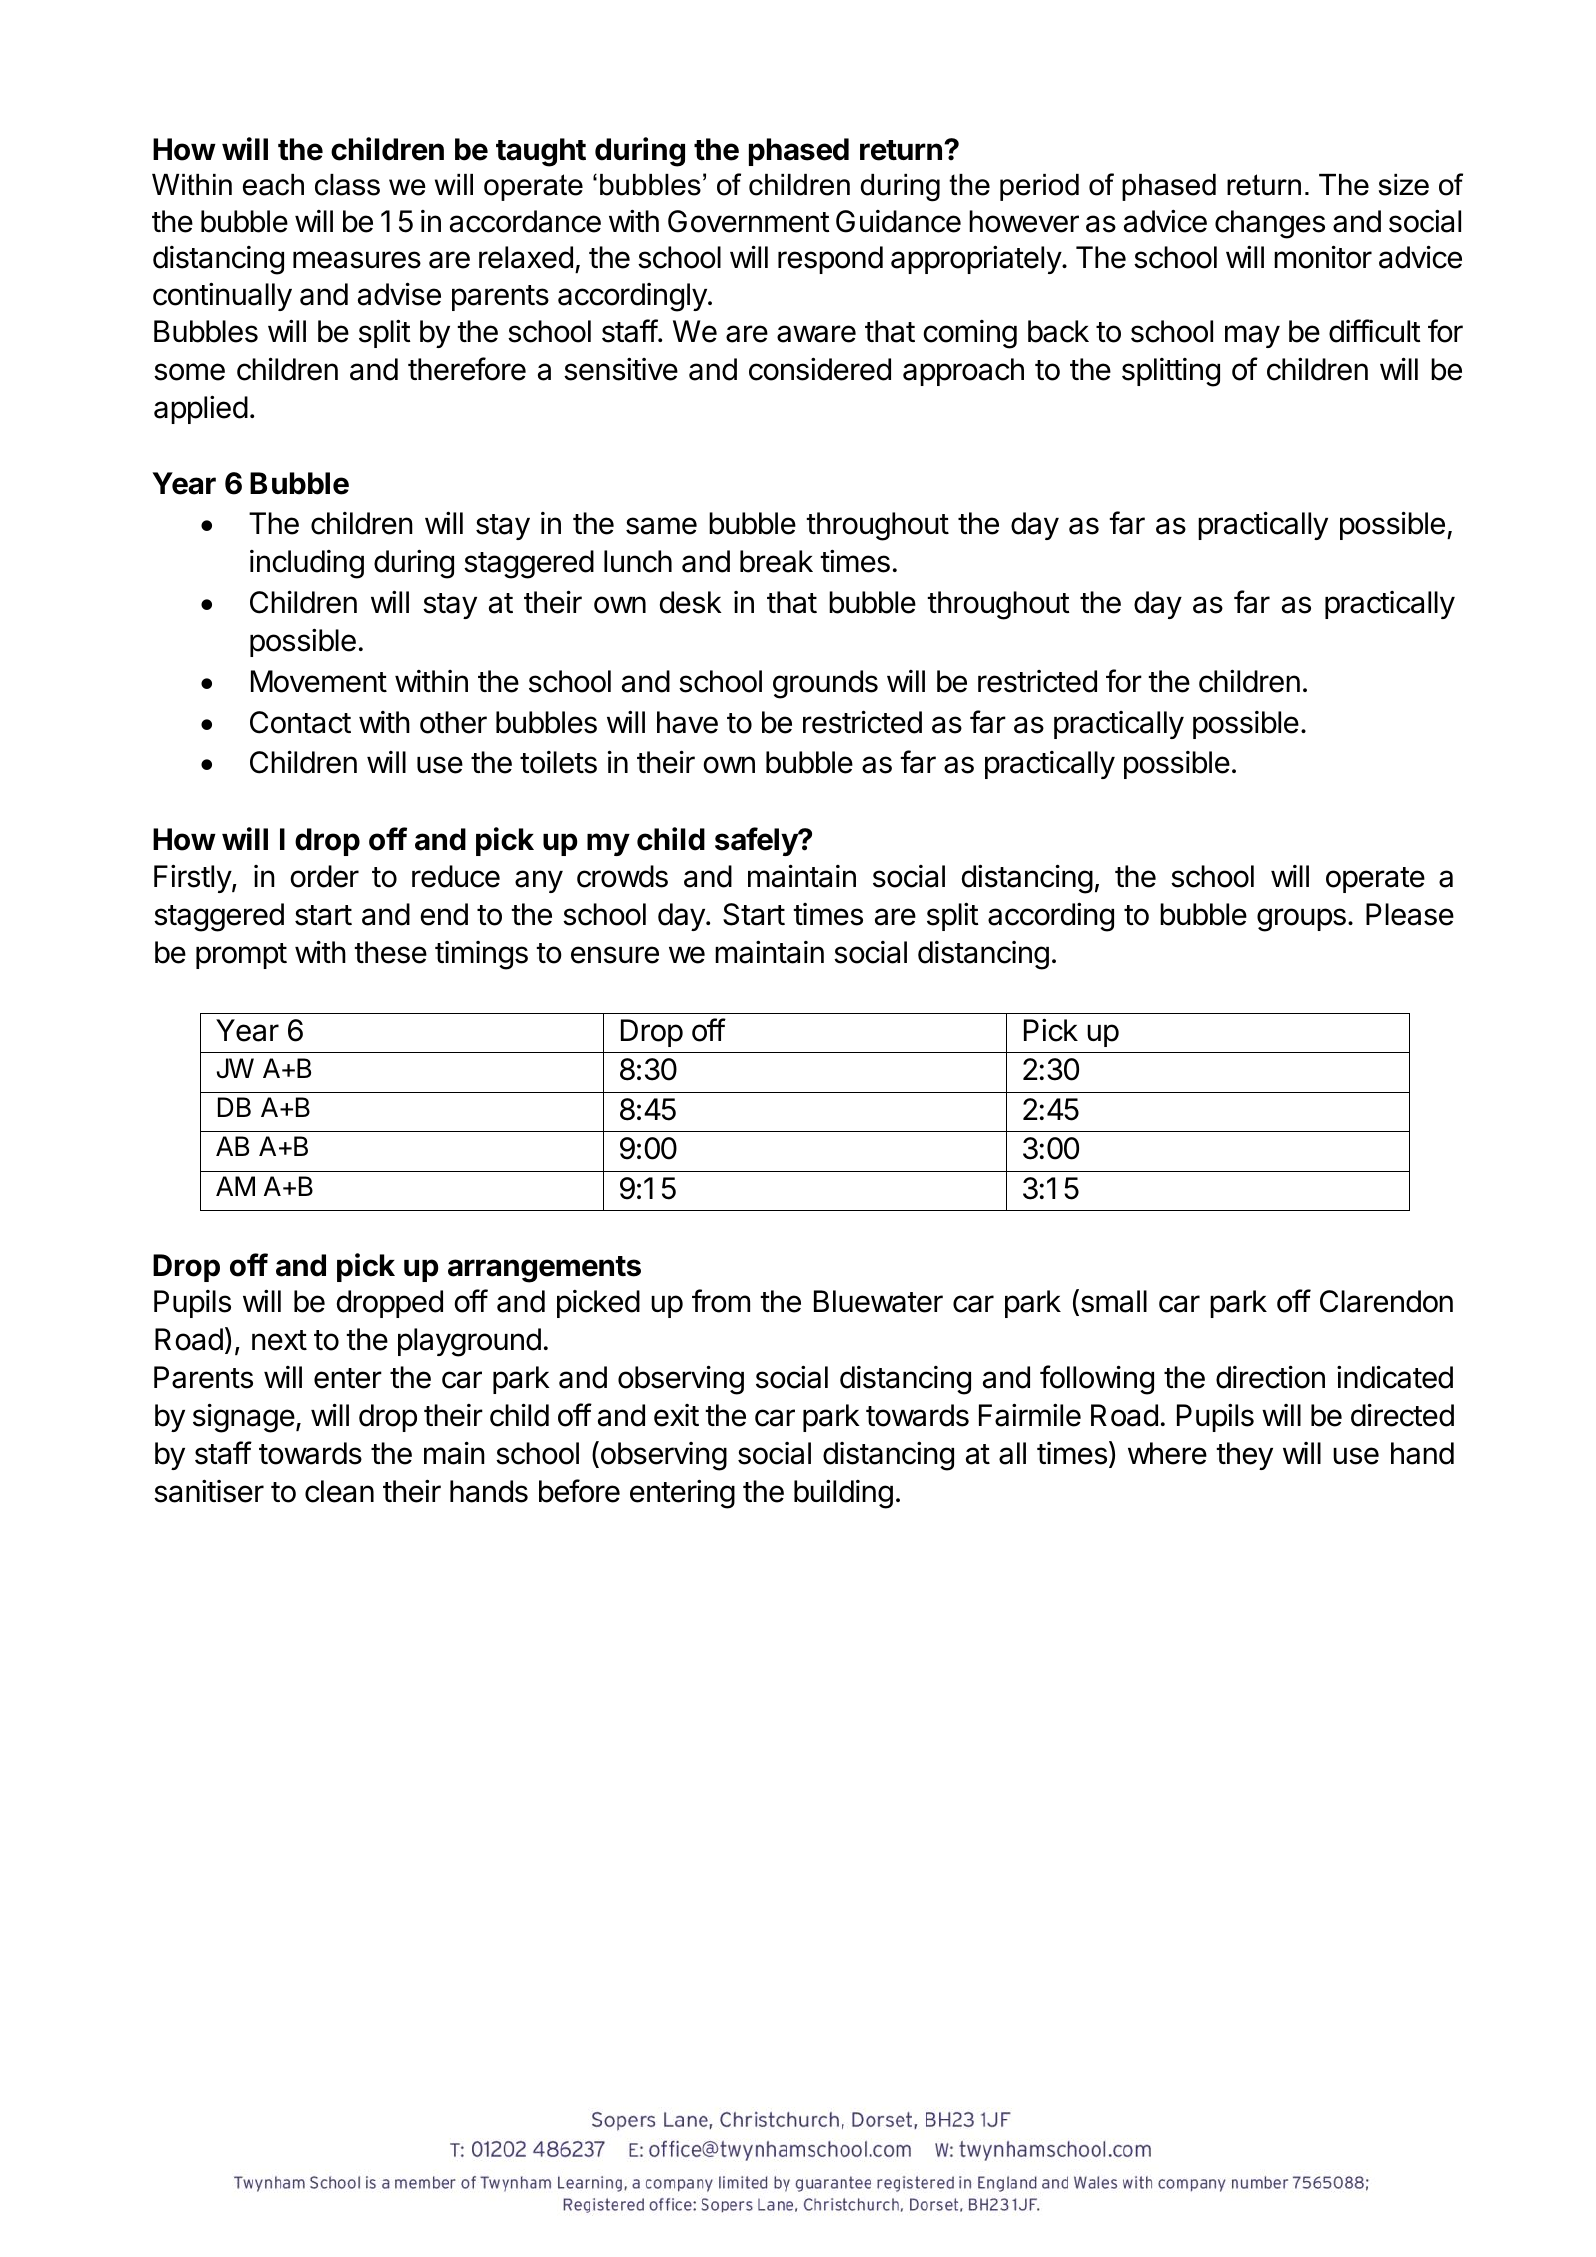 The width and height of the page is (1596, 2257). I want to click on break, so click(776, 561).
